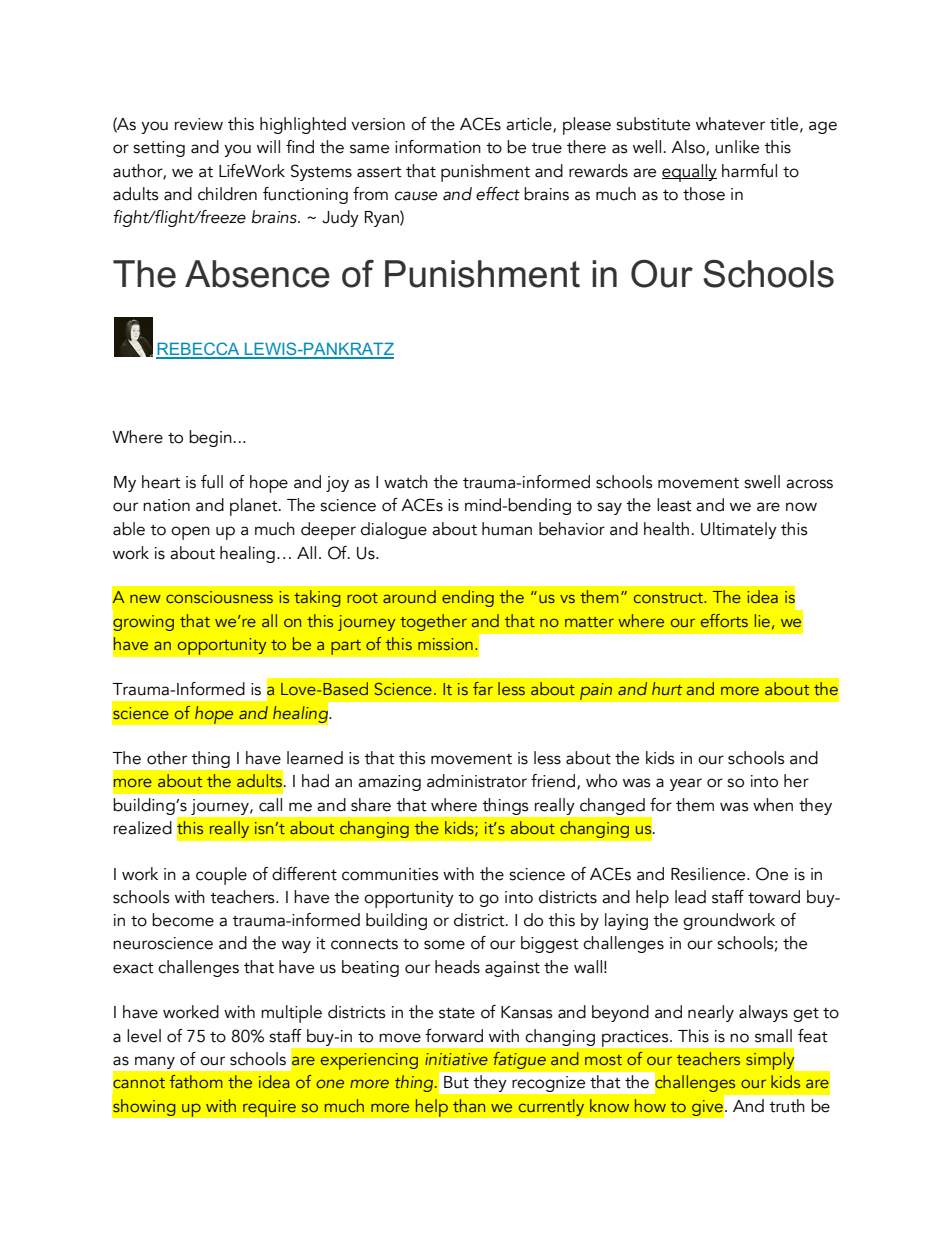 The width and height of the screenshot is (952, 1233). Describe the element at coordinates (212, 482) in the screenshot. I see `full` at that location.
